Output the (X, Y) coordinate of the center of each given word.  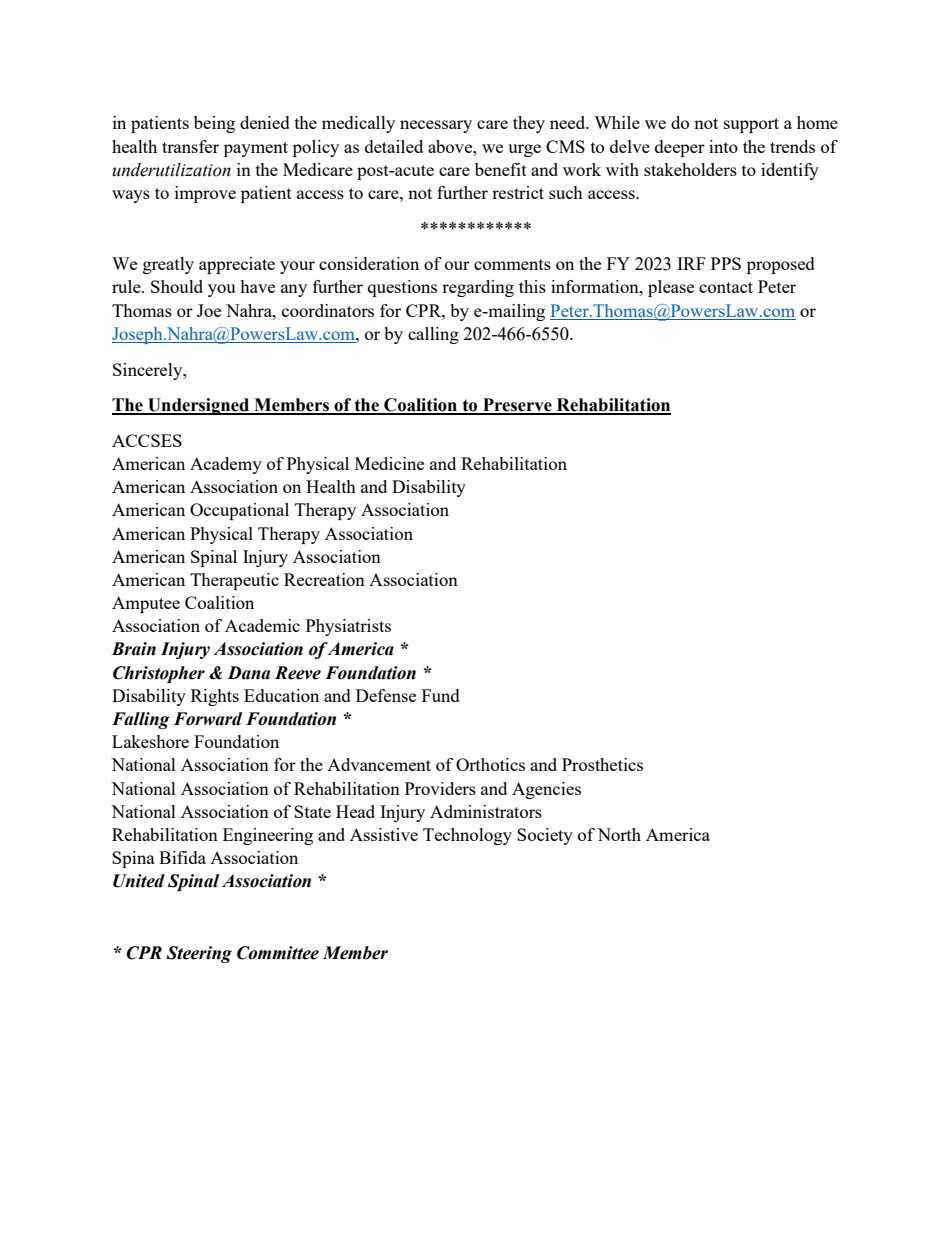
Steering (199, 954)
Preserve (517, 406)
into (723, 146)
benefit (501, 169)
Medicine (389, 463)
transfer (190, 146)
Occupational (239, 511)
